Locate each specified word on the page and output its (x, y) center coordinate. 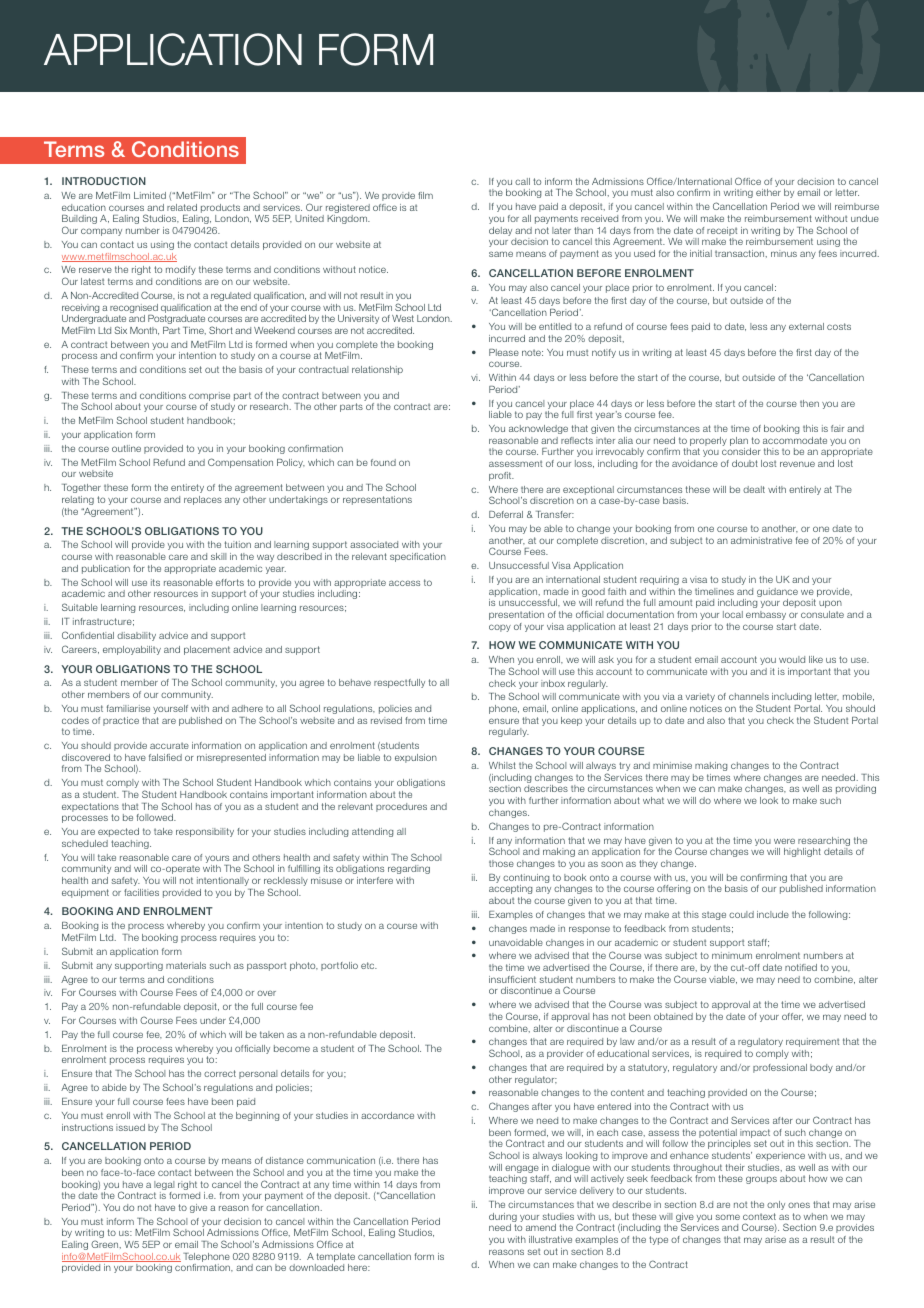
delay (500, 231)
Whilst (502, 765)
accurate (169, 745)
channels (749, 696)
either (768, 192)
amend (541, 1227)
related (182, 207)
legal (164, 1187)
